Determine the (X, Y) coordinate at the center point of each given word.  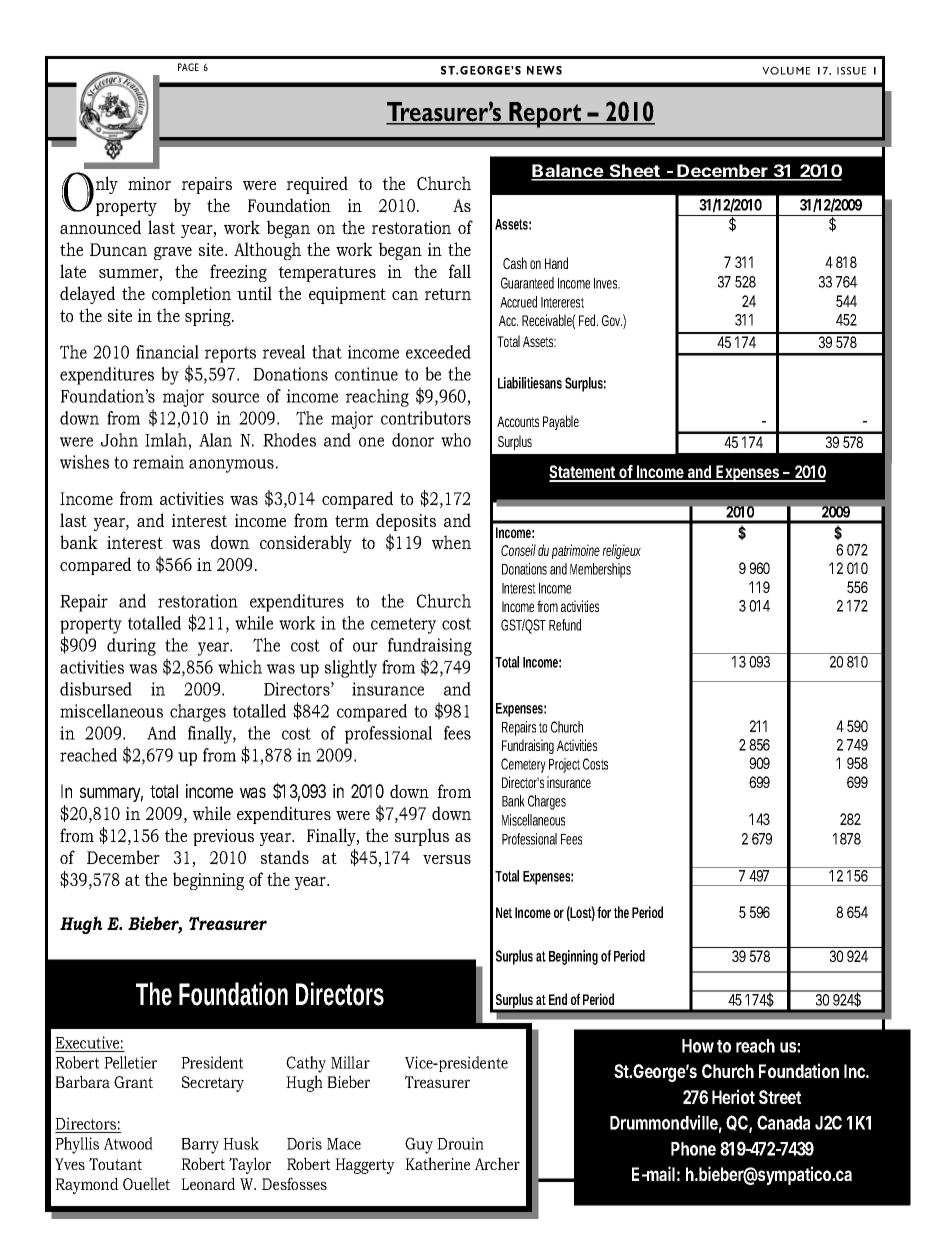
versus (447, 859)
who (456, 440)
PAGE (188, 67)
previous (223, 837)
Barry (200, 1146)
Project (564, 765)
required (317, 185)
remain (158, 462)
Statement (583, 473)
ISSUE (851, 71)
